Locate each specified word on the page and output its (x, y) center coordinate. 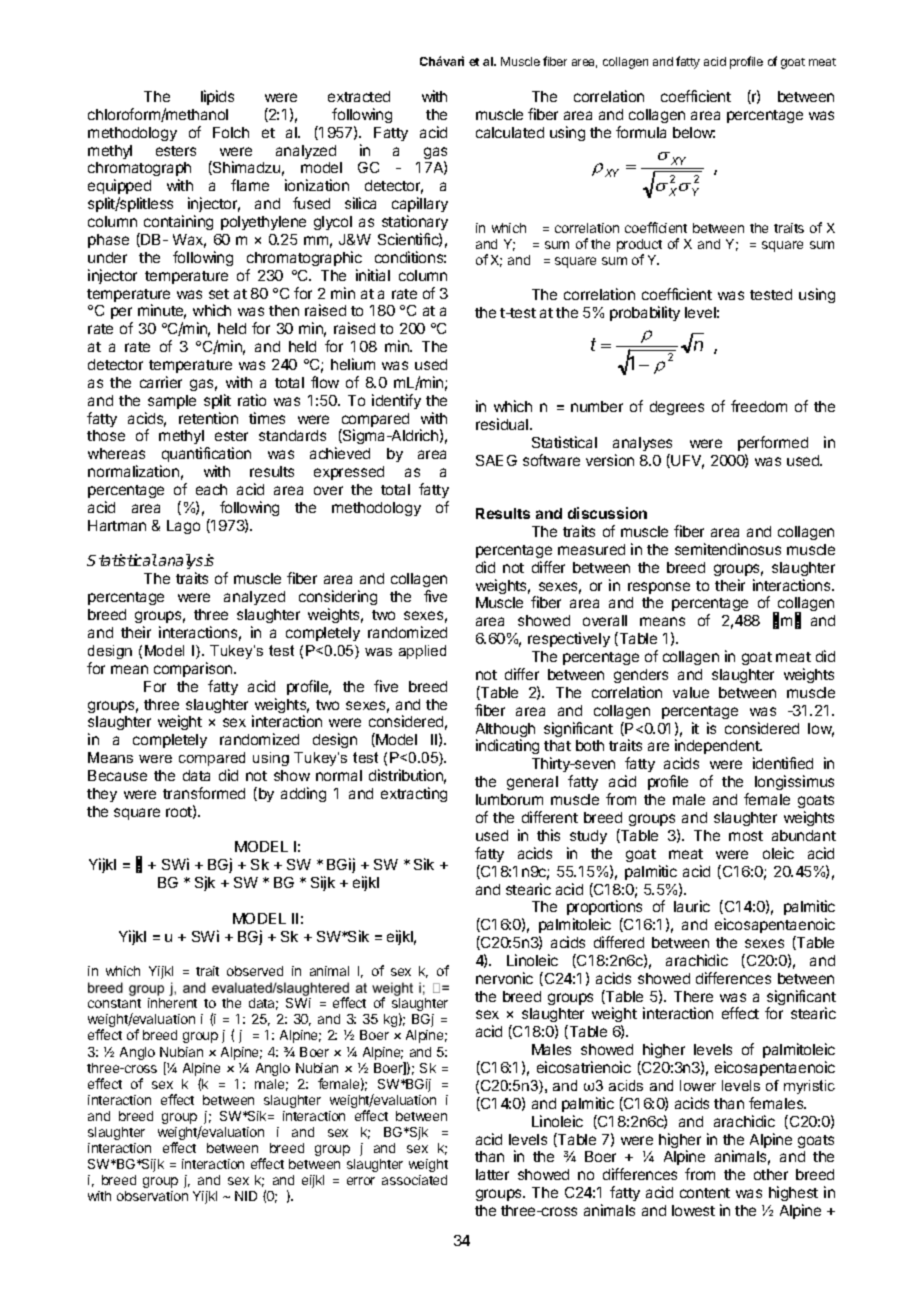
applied (422, 652)
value (691, 692)
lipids (217, 97)
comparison (194, 669)
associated (414, 1180)
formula (641, 132)
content (705, 1193)
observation (152, 1196)
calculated (510, 132)
